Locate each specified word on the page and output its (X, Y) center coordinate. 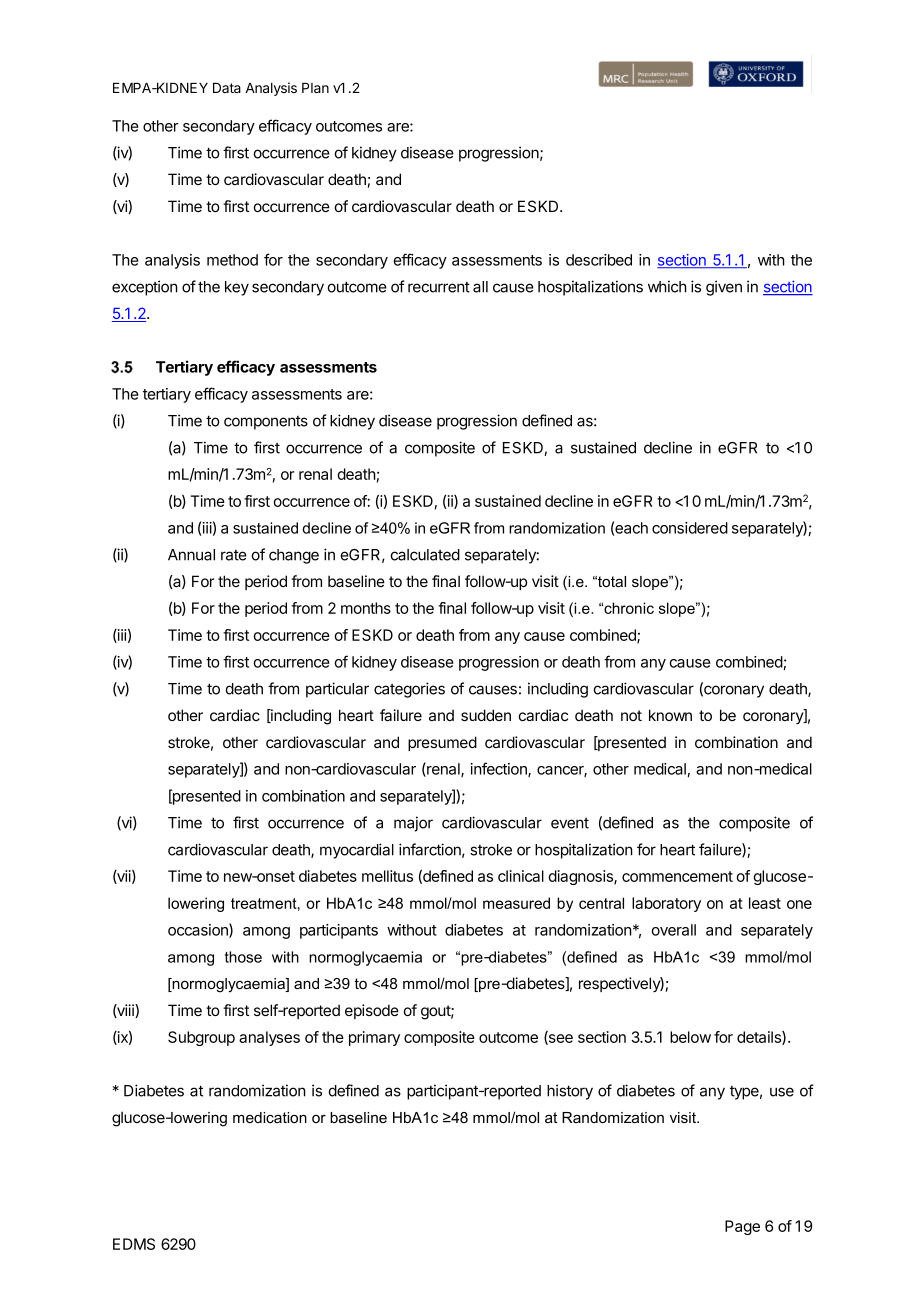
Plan (315, 88)
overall (673, 930)
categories (409, 690)
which (667, 286)
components (266, 423)
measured (516, 903)
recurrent (439, 287)
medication (270, 1117)
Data (227, 88)
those (243, 957)
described (599, 260)
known (670, 715)
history (570, 1092)
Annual (191, 555)
